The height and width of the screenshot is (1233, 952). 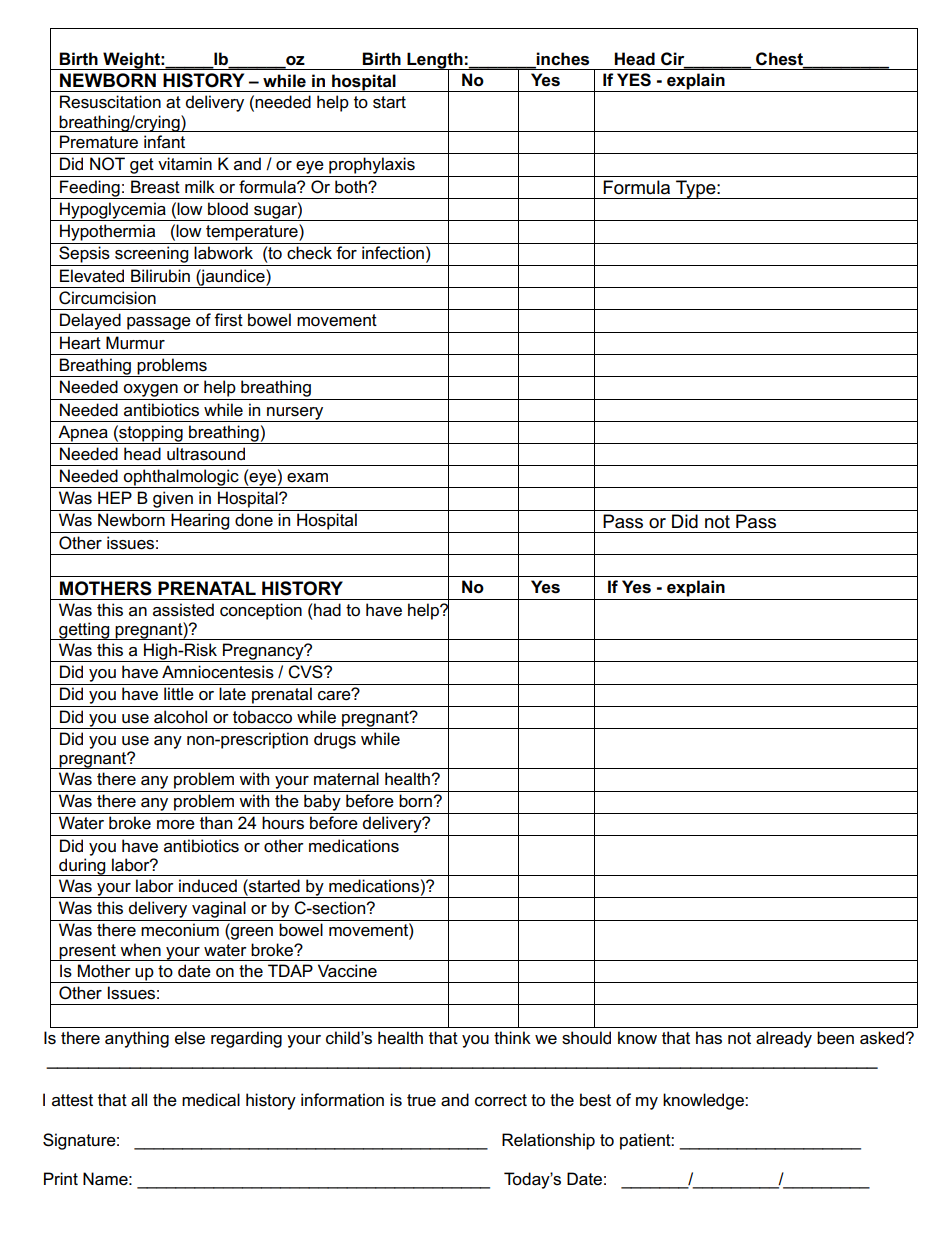 What do you see at coordinates (295, 414) in the screenshot?
I see `nursery` at bounding box center [295, 414].
